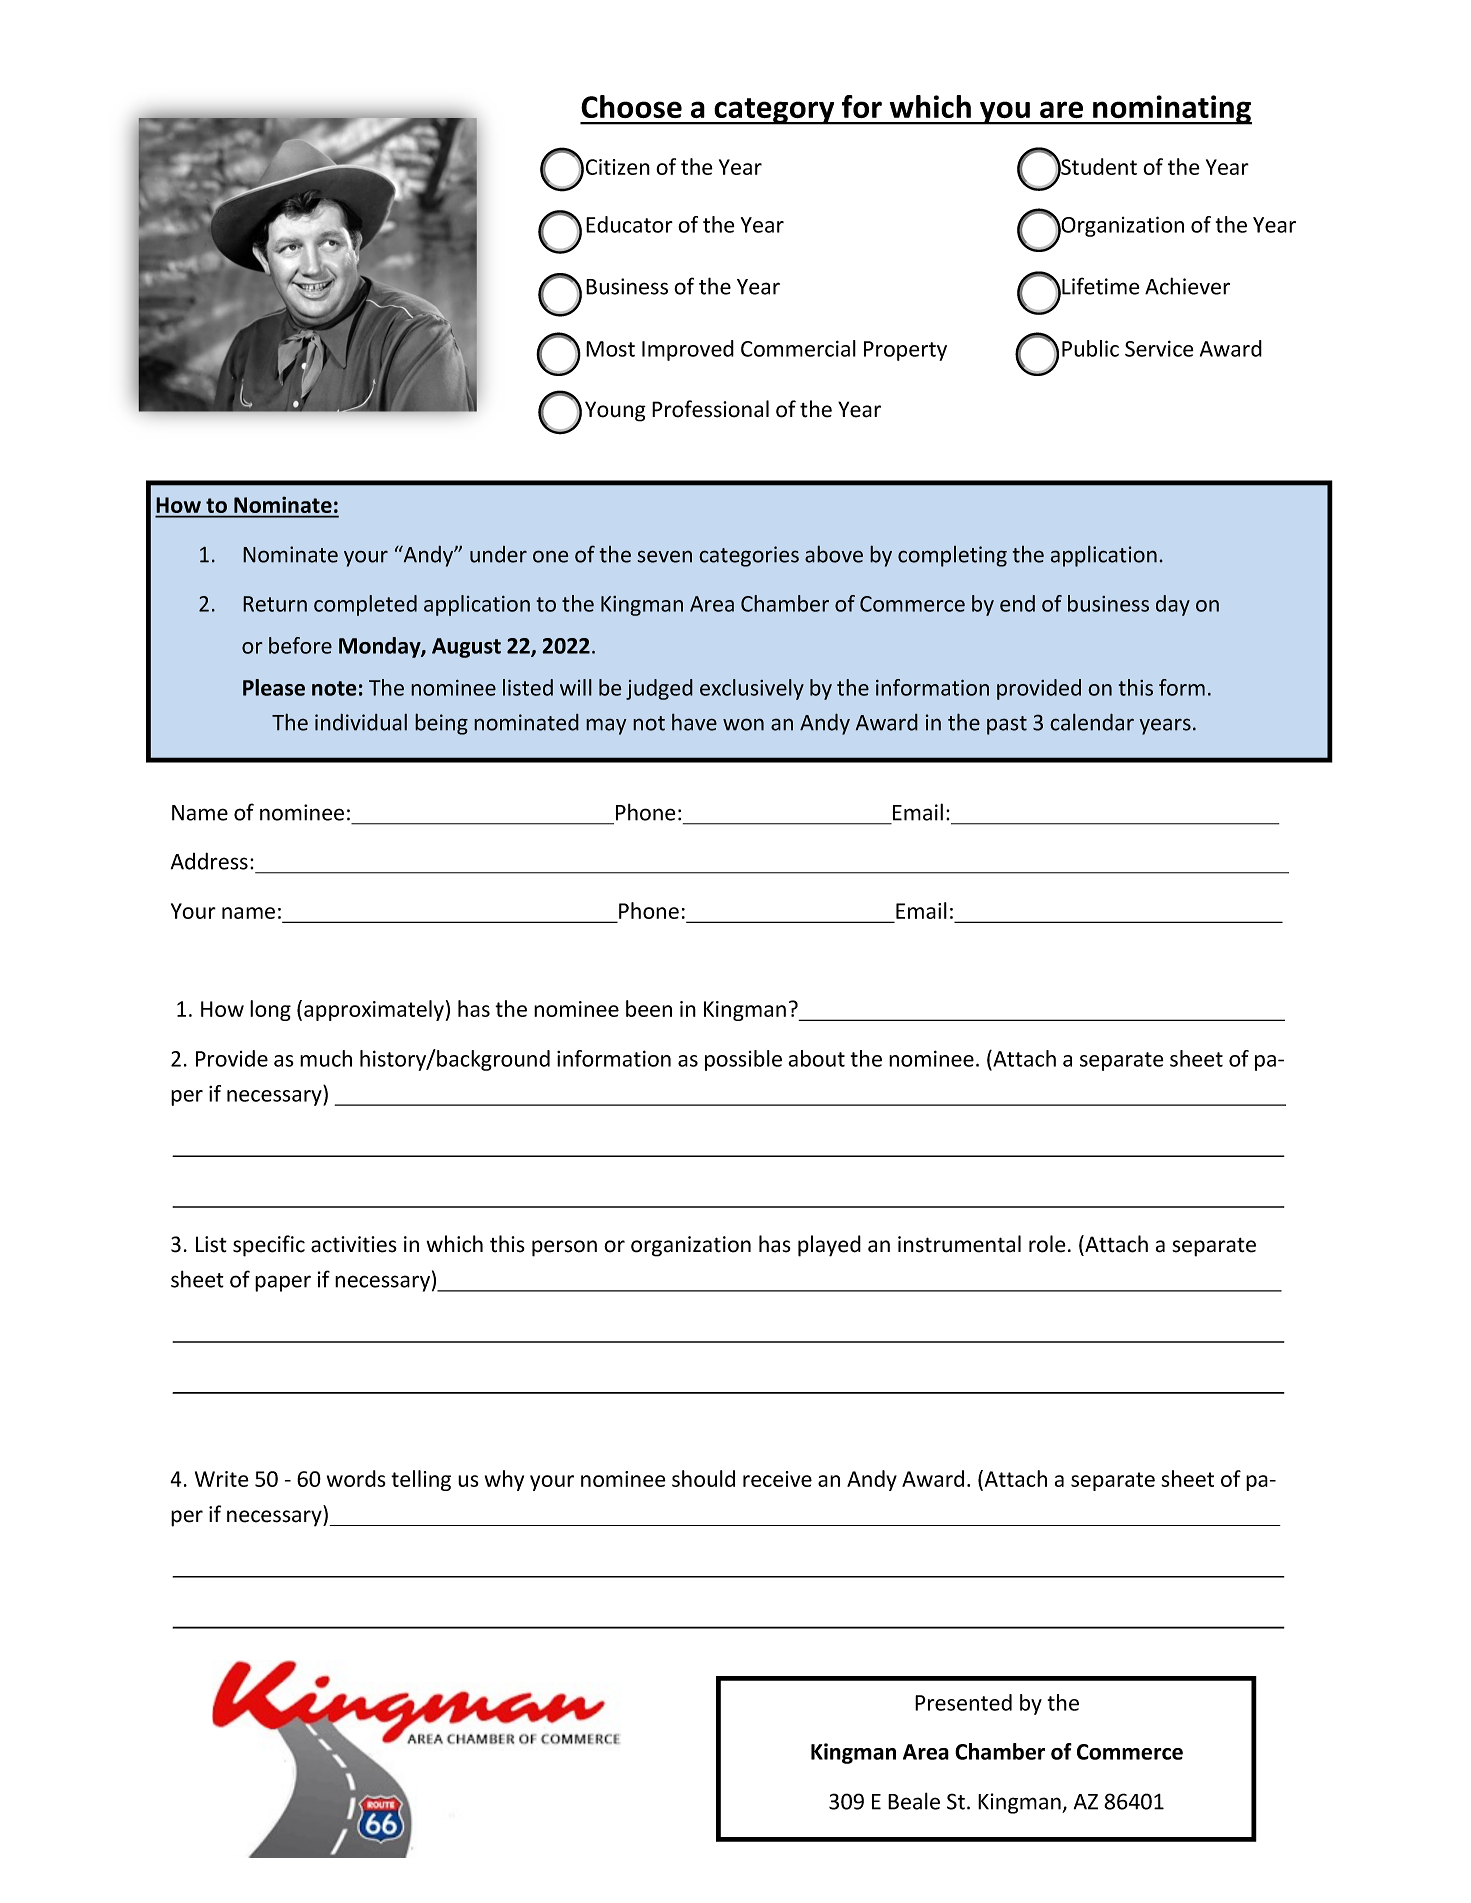  What do you see at coordinates (374, 1010) in the screenshot?
I see `approximately` at bounding box center [374, 1010].
